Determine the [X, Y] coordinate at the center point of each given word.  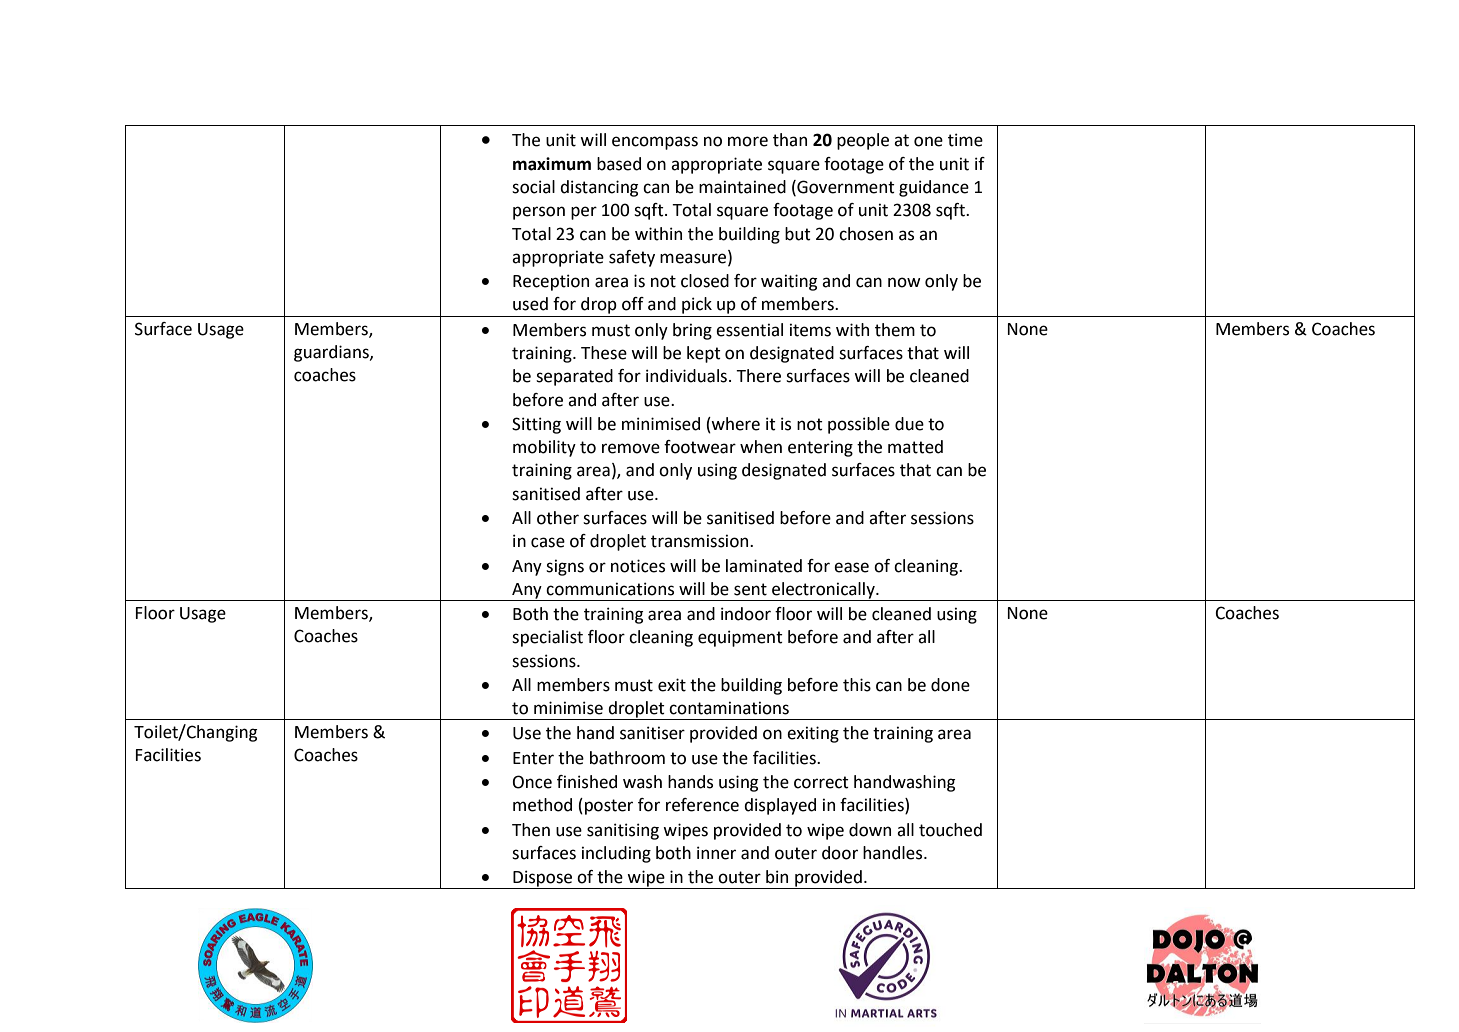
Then [531, 830]
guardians [332, 353]
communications [610, 589]
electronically [823, 591]
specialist [547, 638]
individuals [686, 376]
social [533, 187]
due [909, 424]
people [863, 141]
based [619, 164]
